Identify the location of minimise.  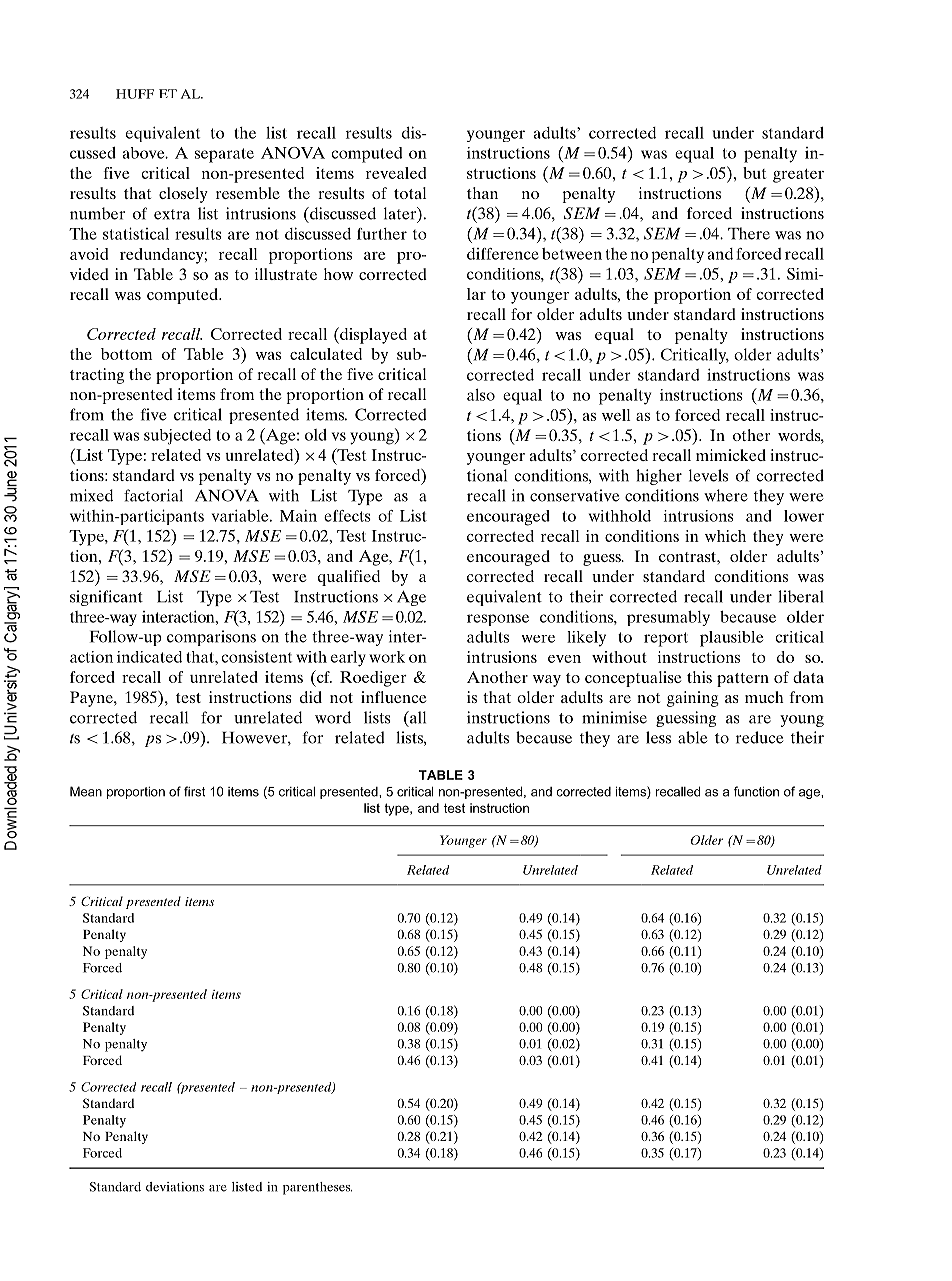
(614, 717).
